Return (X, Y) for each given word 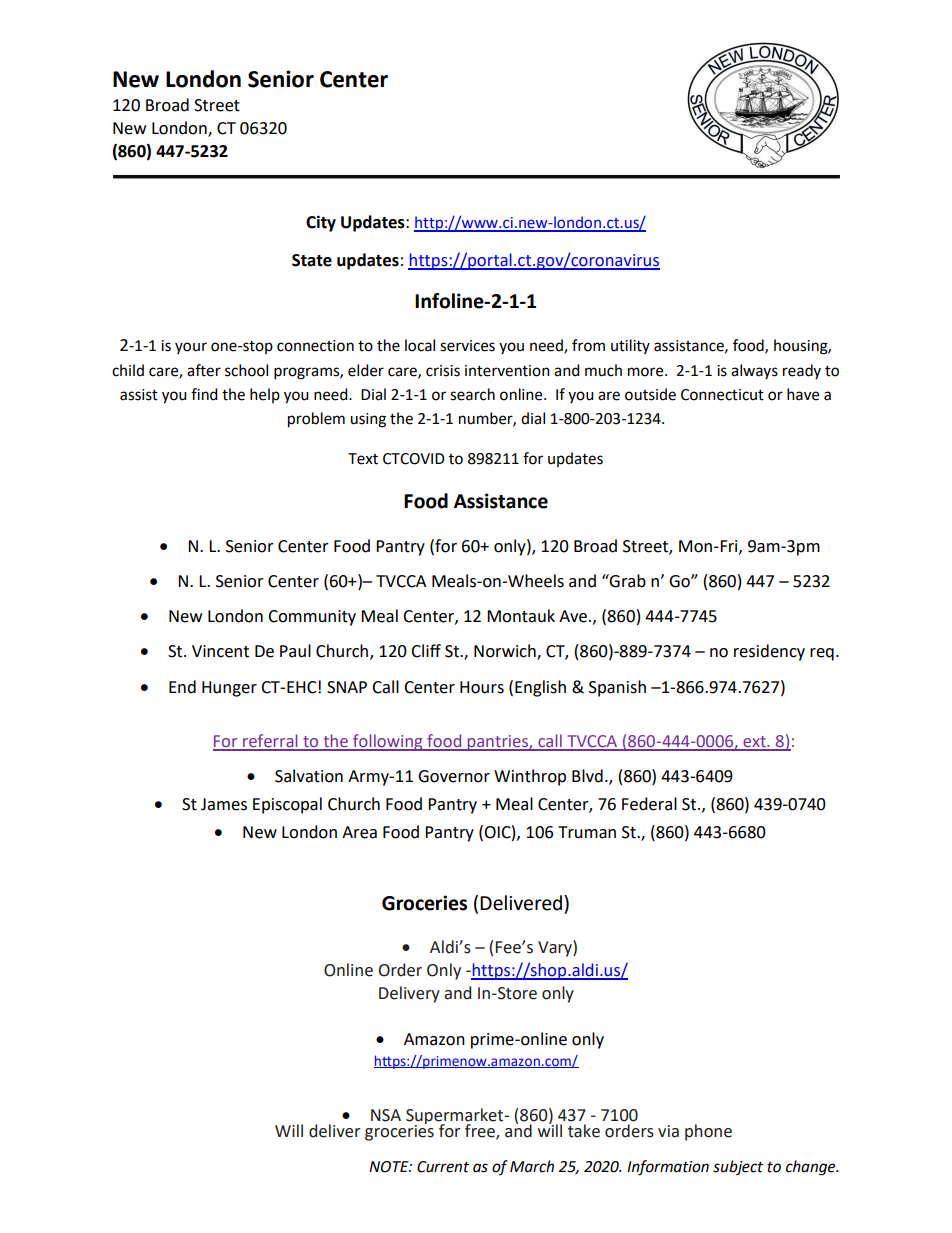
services (467, 346)
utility (630, 346)
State (312, 260)
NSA (386, 1115)
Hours (482, 687)
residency (769, 652)
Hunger (229, 689)
